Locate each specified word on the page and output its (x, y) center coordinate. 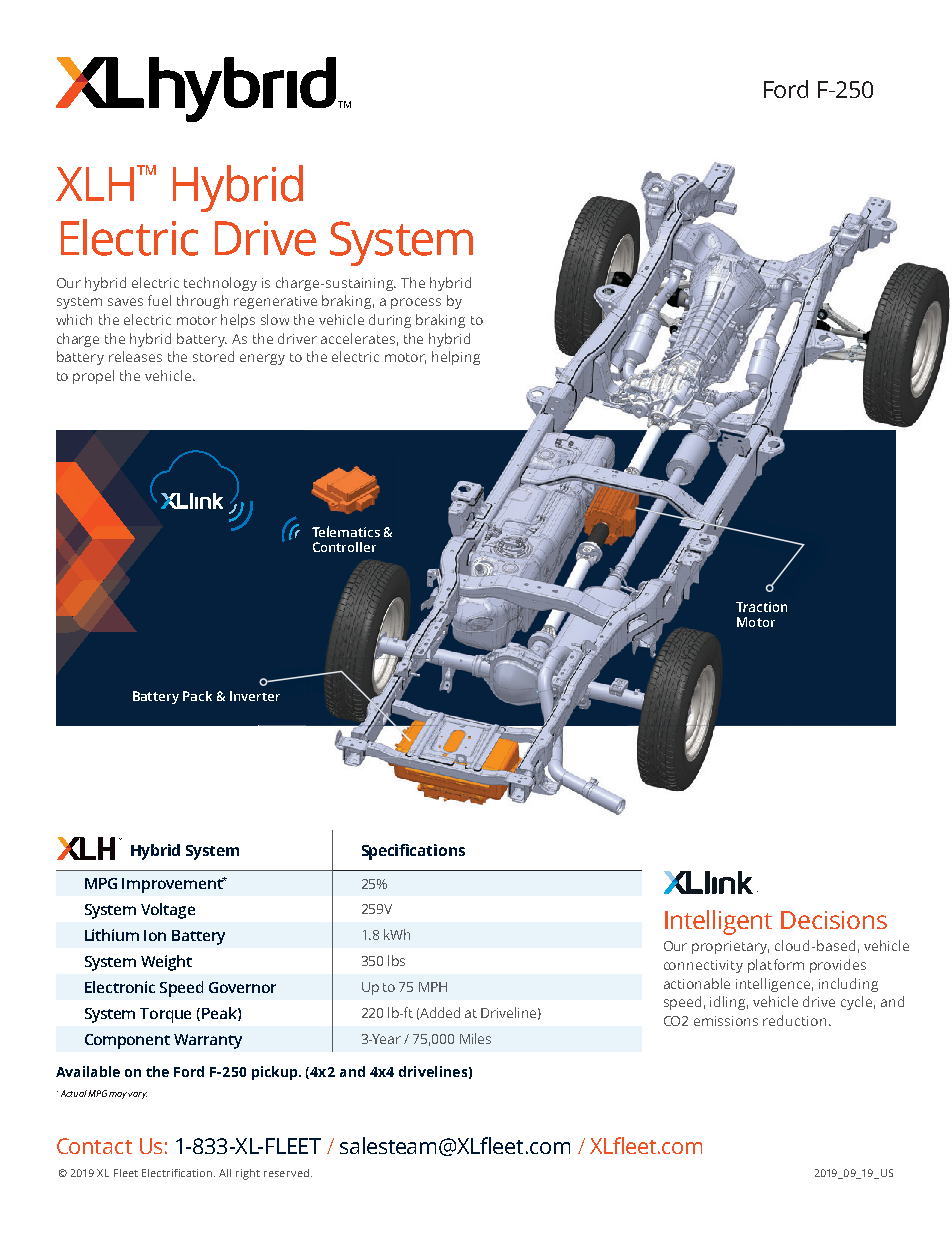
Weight (166, 963)
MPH (433, 987)
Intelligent (718, 922)
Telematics (346, 531)
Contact (94, 1146)
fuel (159, 300)
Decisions (834, 920)
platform (776, 966)
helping (456, 358)
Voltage (168, 911)
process (416, 303)
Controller (344, 547)
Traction (761, 607)
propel (93, 377)
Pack (197, 696)
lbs (396, 960)
